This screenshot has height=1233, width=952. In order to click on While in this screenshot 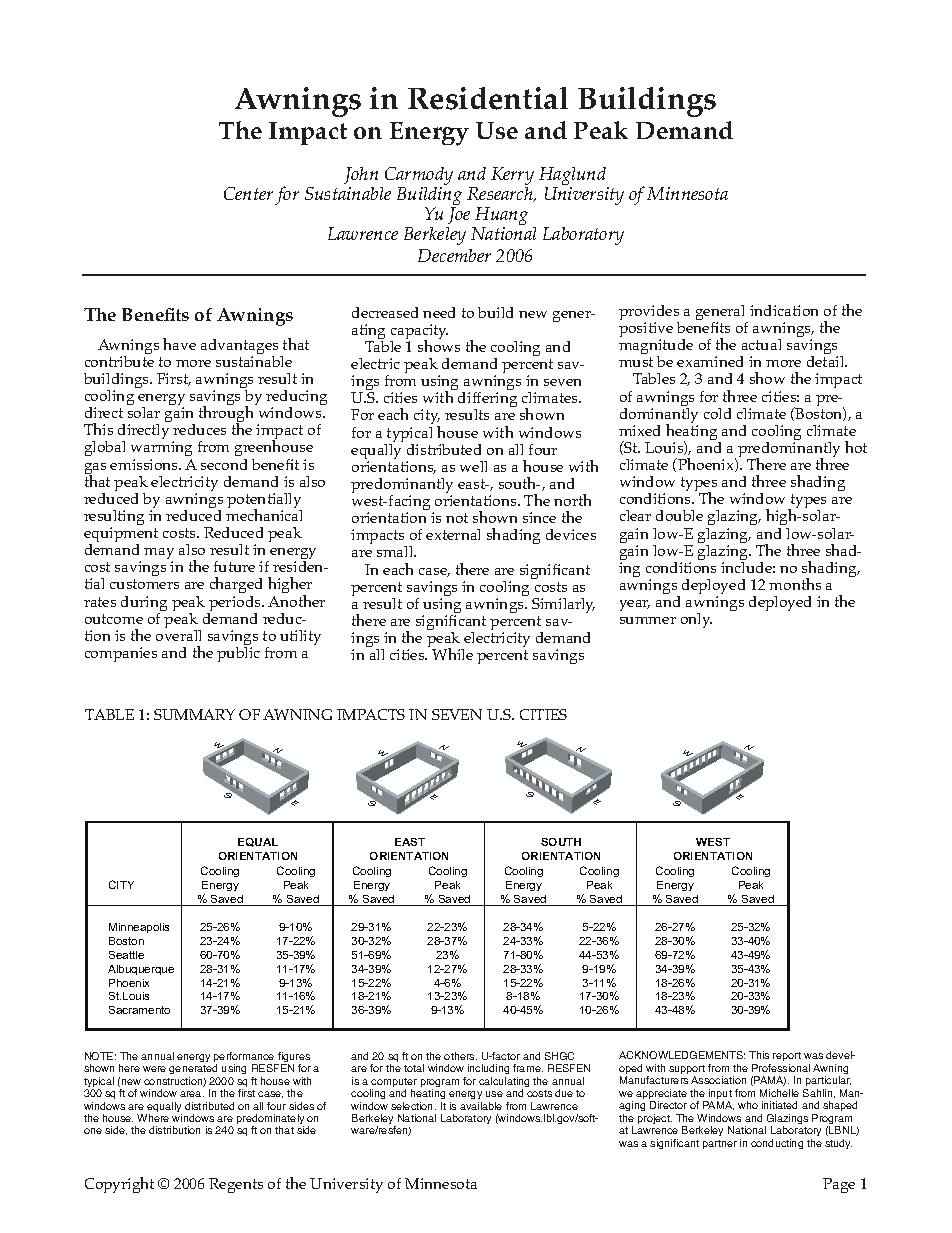, I will do `click(452, 654)`.
